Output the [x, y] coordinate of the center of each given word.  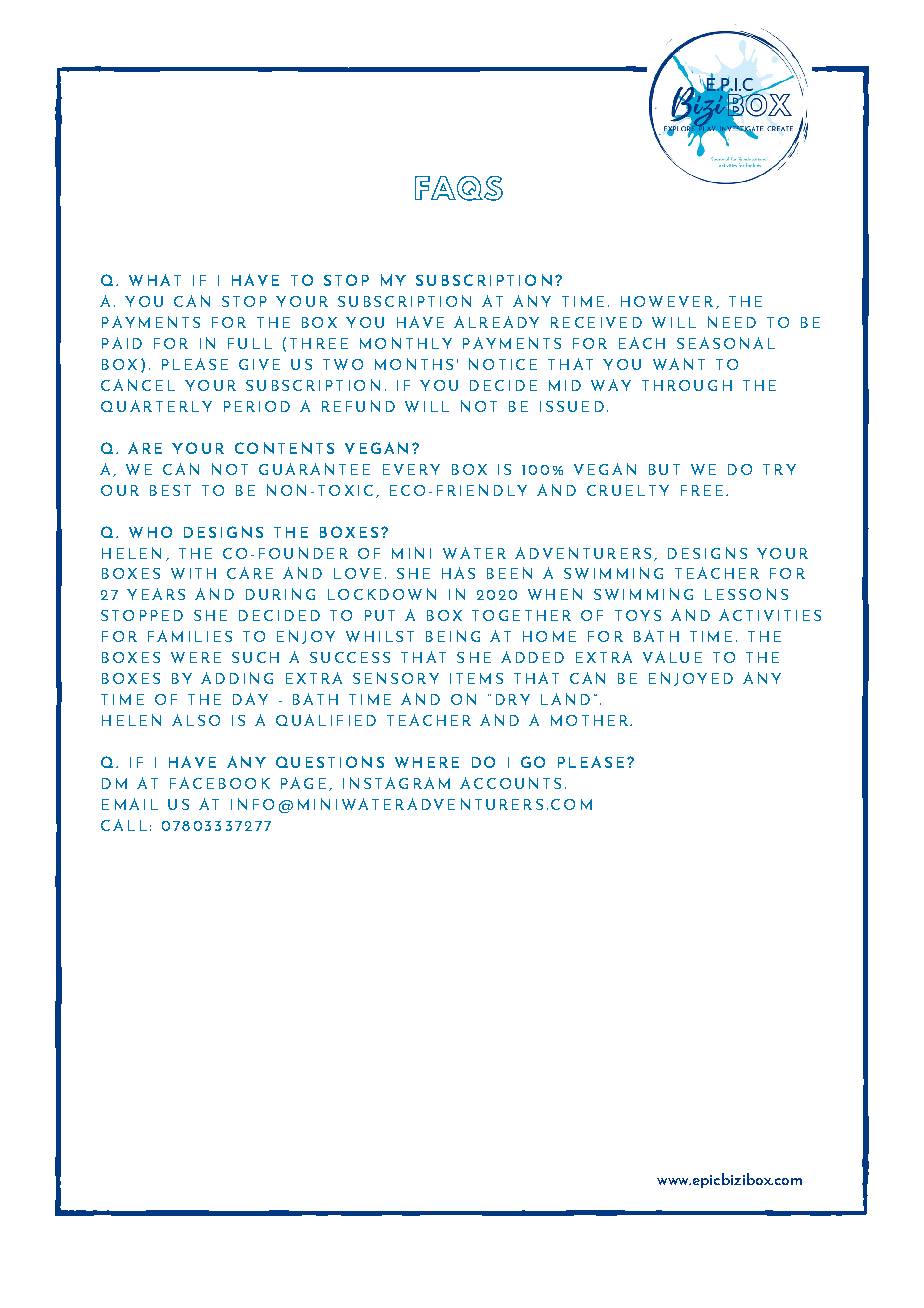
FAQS [459, 188]
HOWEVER [667, 301]
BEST [170, 490]
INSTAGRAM [396, 783]
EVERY [411, 469]
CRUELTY [628, 490]
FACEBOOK [220, 783]
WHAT [155, 280]
